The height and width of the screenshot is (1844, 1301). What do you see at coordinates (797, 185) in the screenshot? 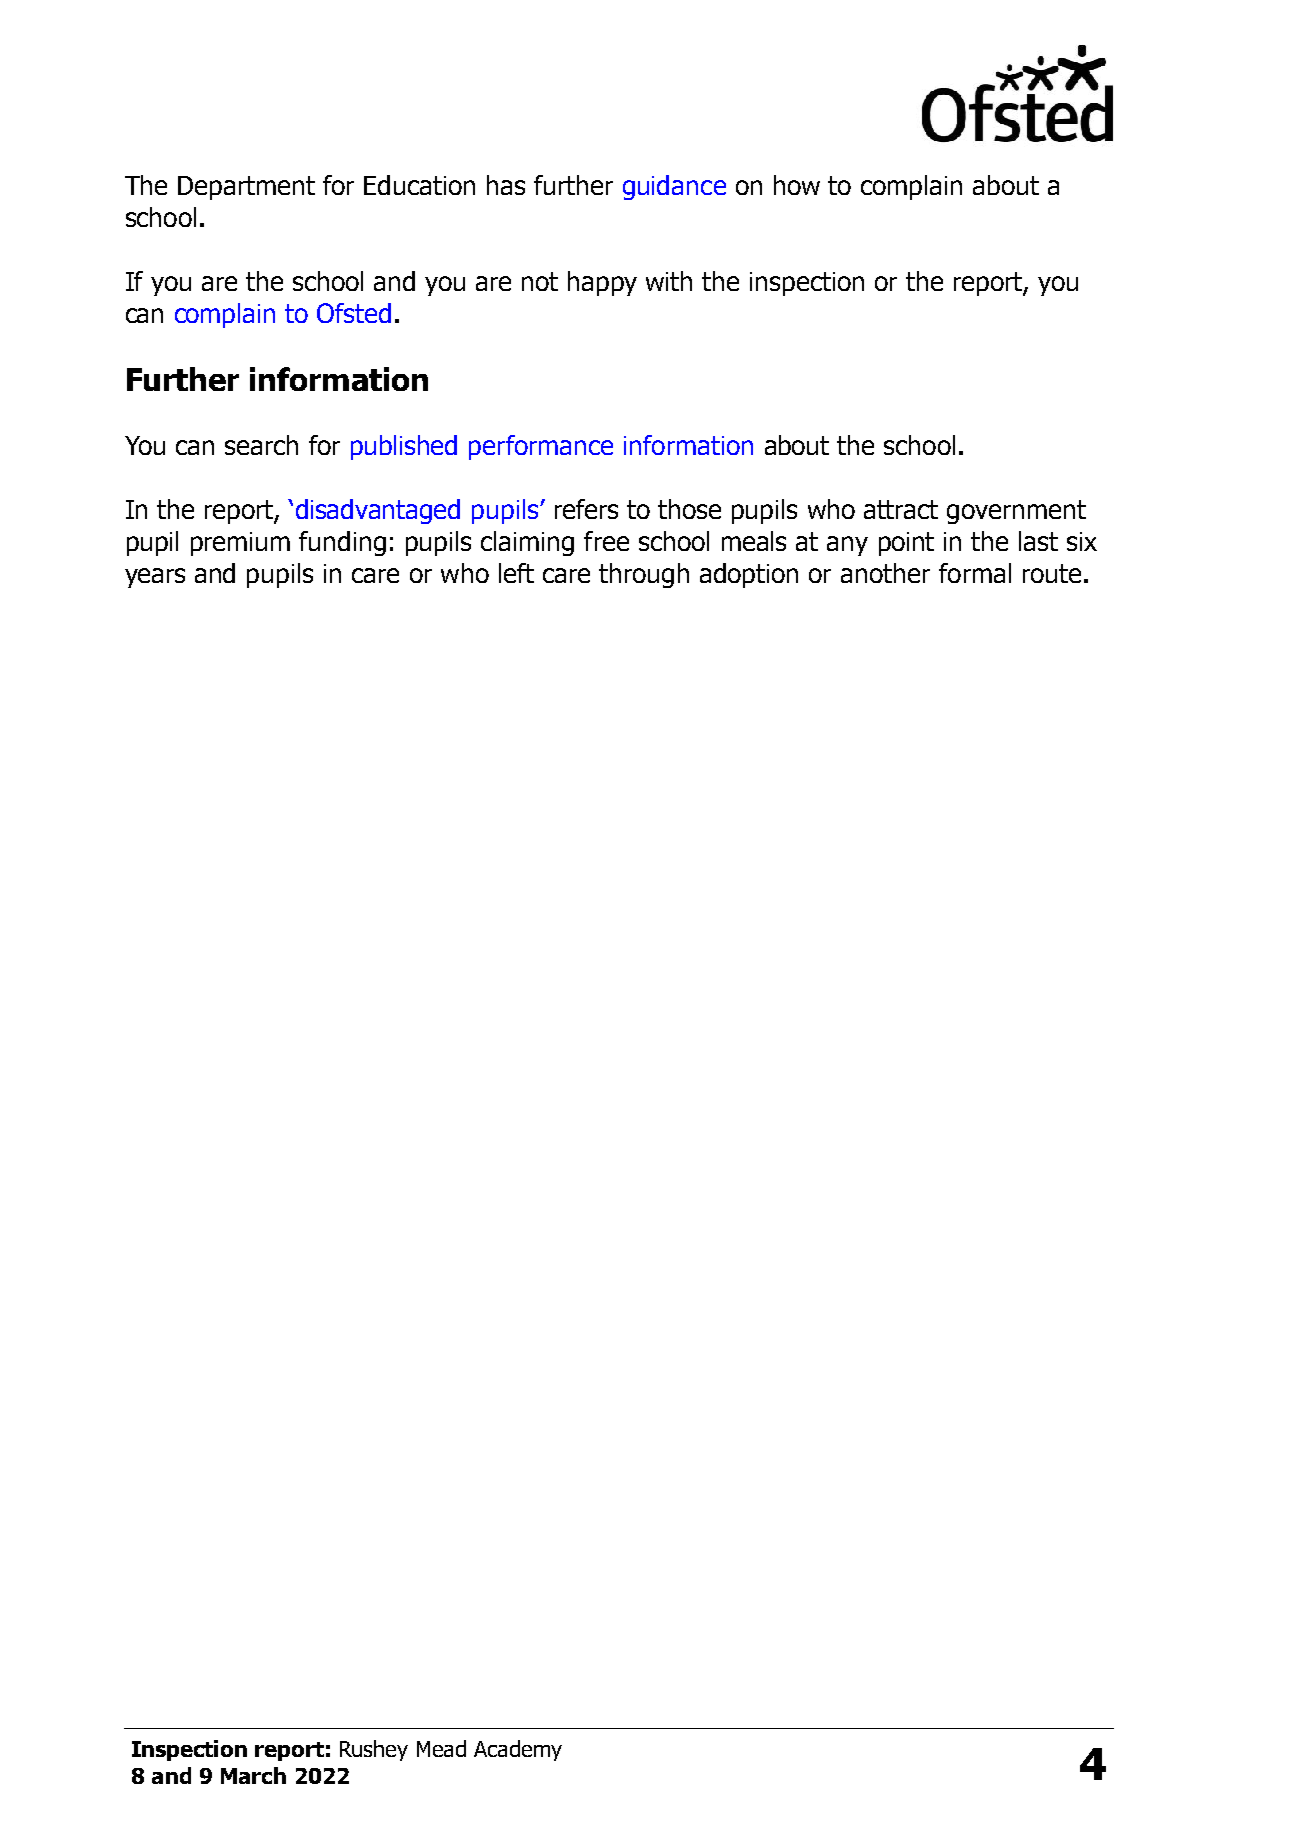
I see `how` at bounding box center [797, 185].
